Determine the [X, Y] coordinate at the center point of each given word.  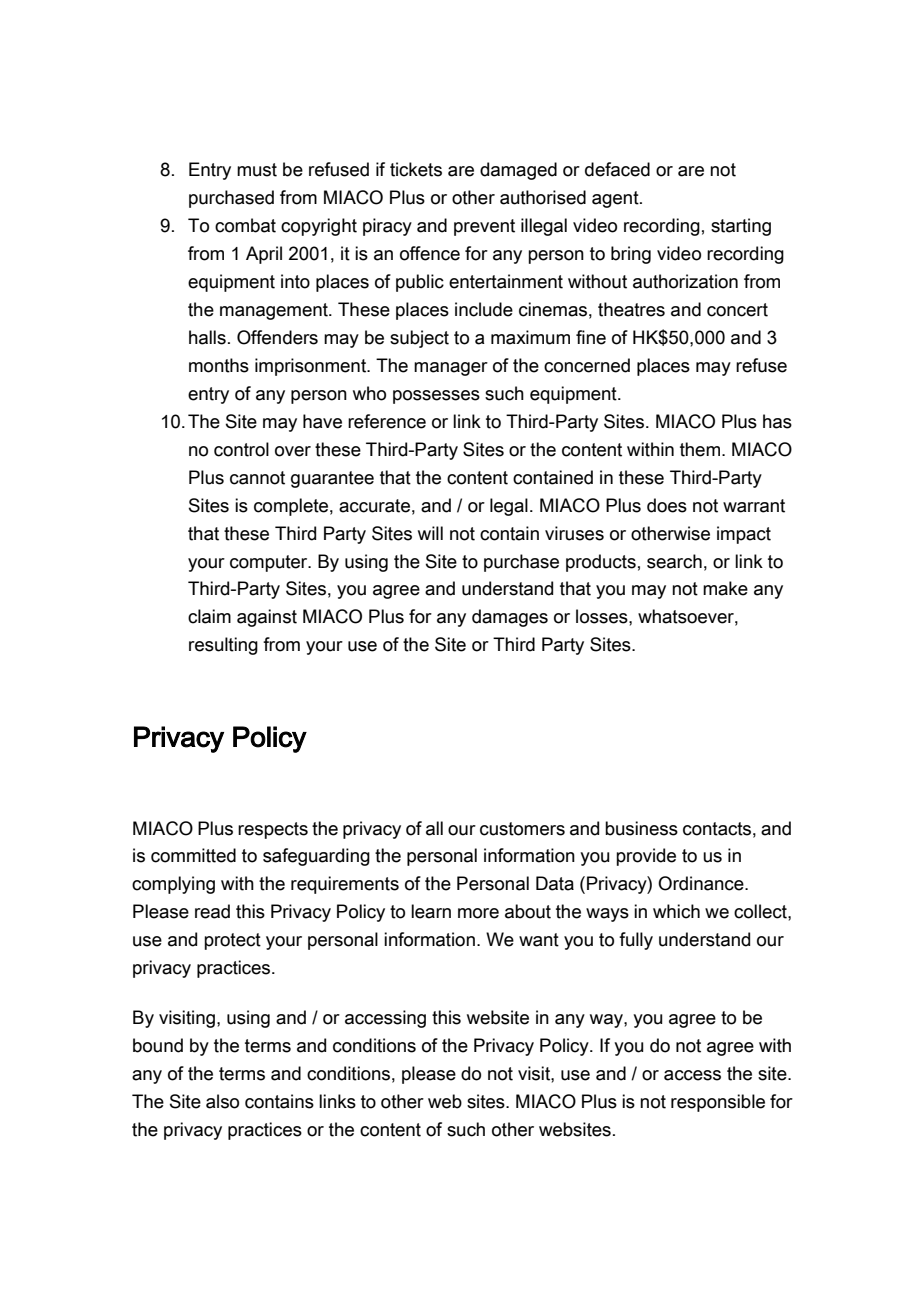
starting [741, 227]
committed [193, 855]
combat [245, 225]
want [539, 940]
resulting [223, 646]
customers [522, 829]
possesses [436, 397]
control [241, 449]
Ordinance [702, 883]
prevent [484, 227]
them [700, 449]
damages [510, 618]
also [222, 1101]
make [725, 588]
